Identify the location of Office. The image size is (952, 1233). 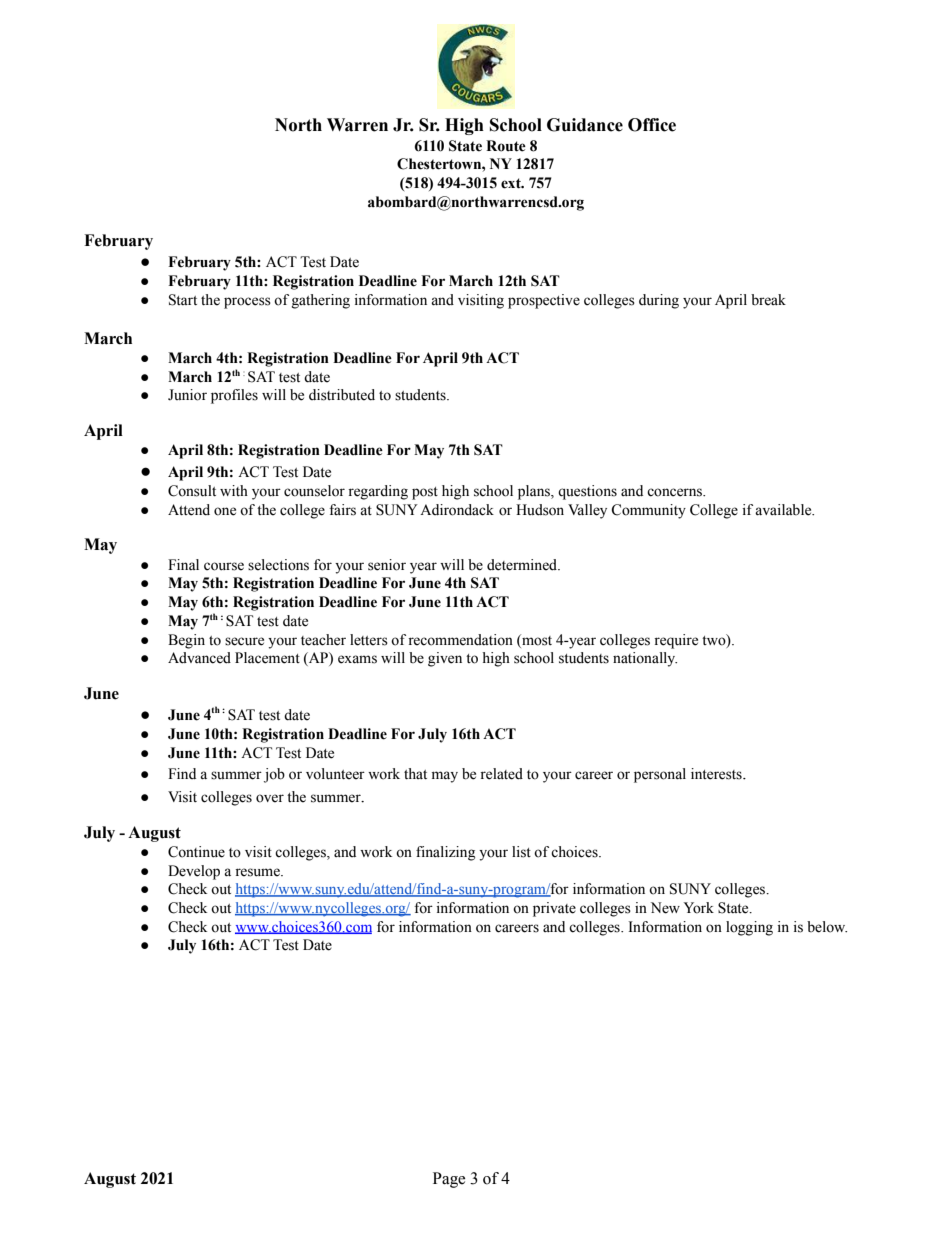
(652, 125).
